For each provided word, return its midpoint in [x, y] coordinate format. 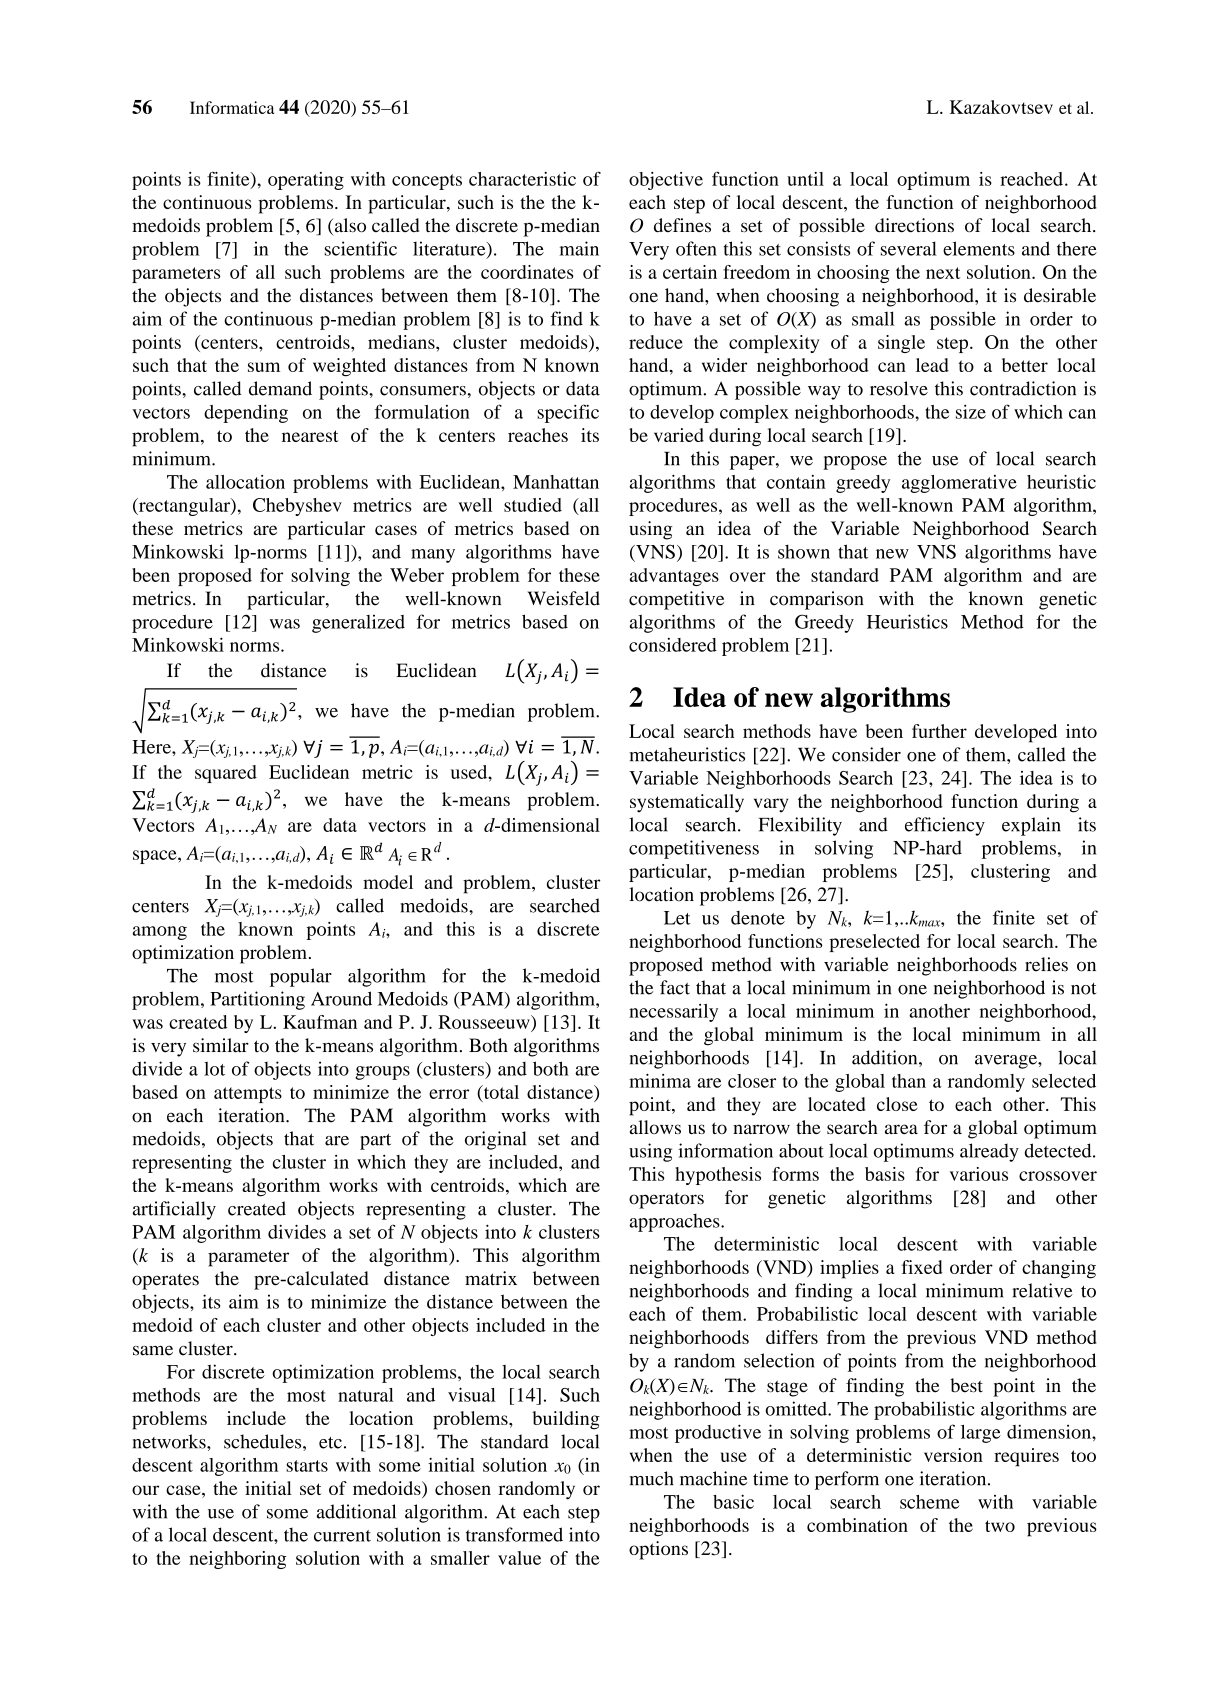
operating [306, 181]
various [979, 1174]
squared [226, 774]
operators [666, 1201]
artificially [174, 1210]
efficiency [945, 826]
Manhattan [556, 482]
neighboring [237, 1560]
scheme [930, 1502]
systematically [687, 803]
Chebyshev [297, 507]
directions [914, 225]
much [651, 1478]
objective [666, 181]
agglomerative [959, 484]
